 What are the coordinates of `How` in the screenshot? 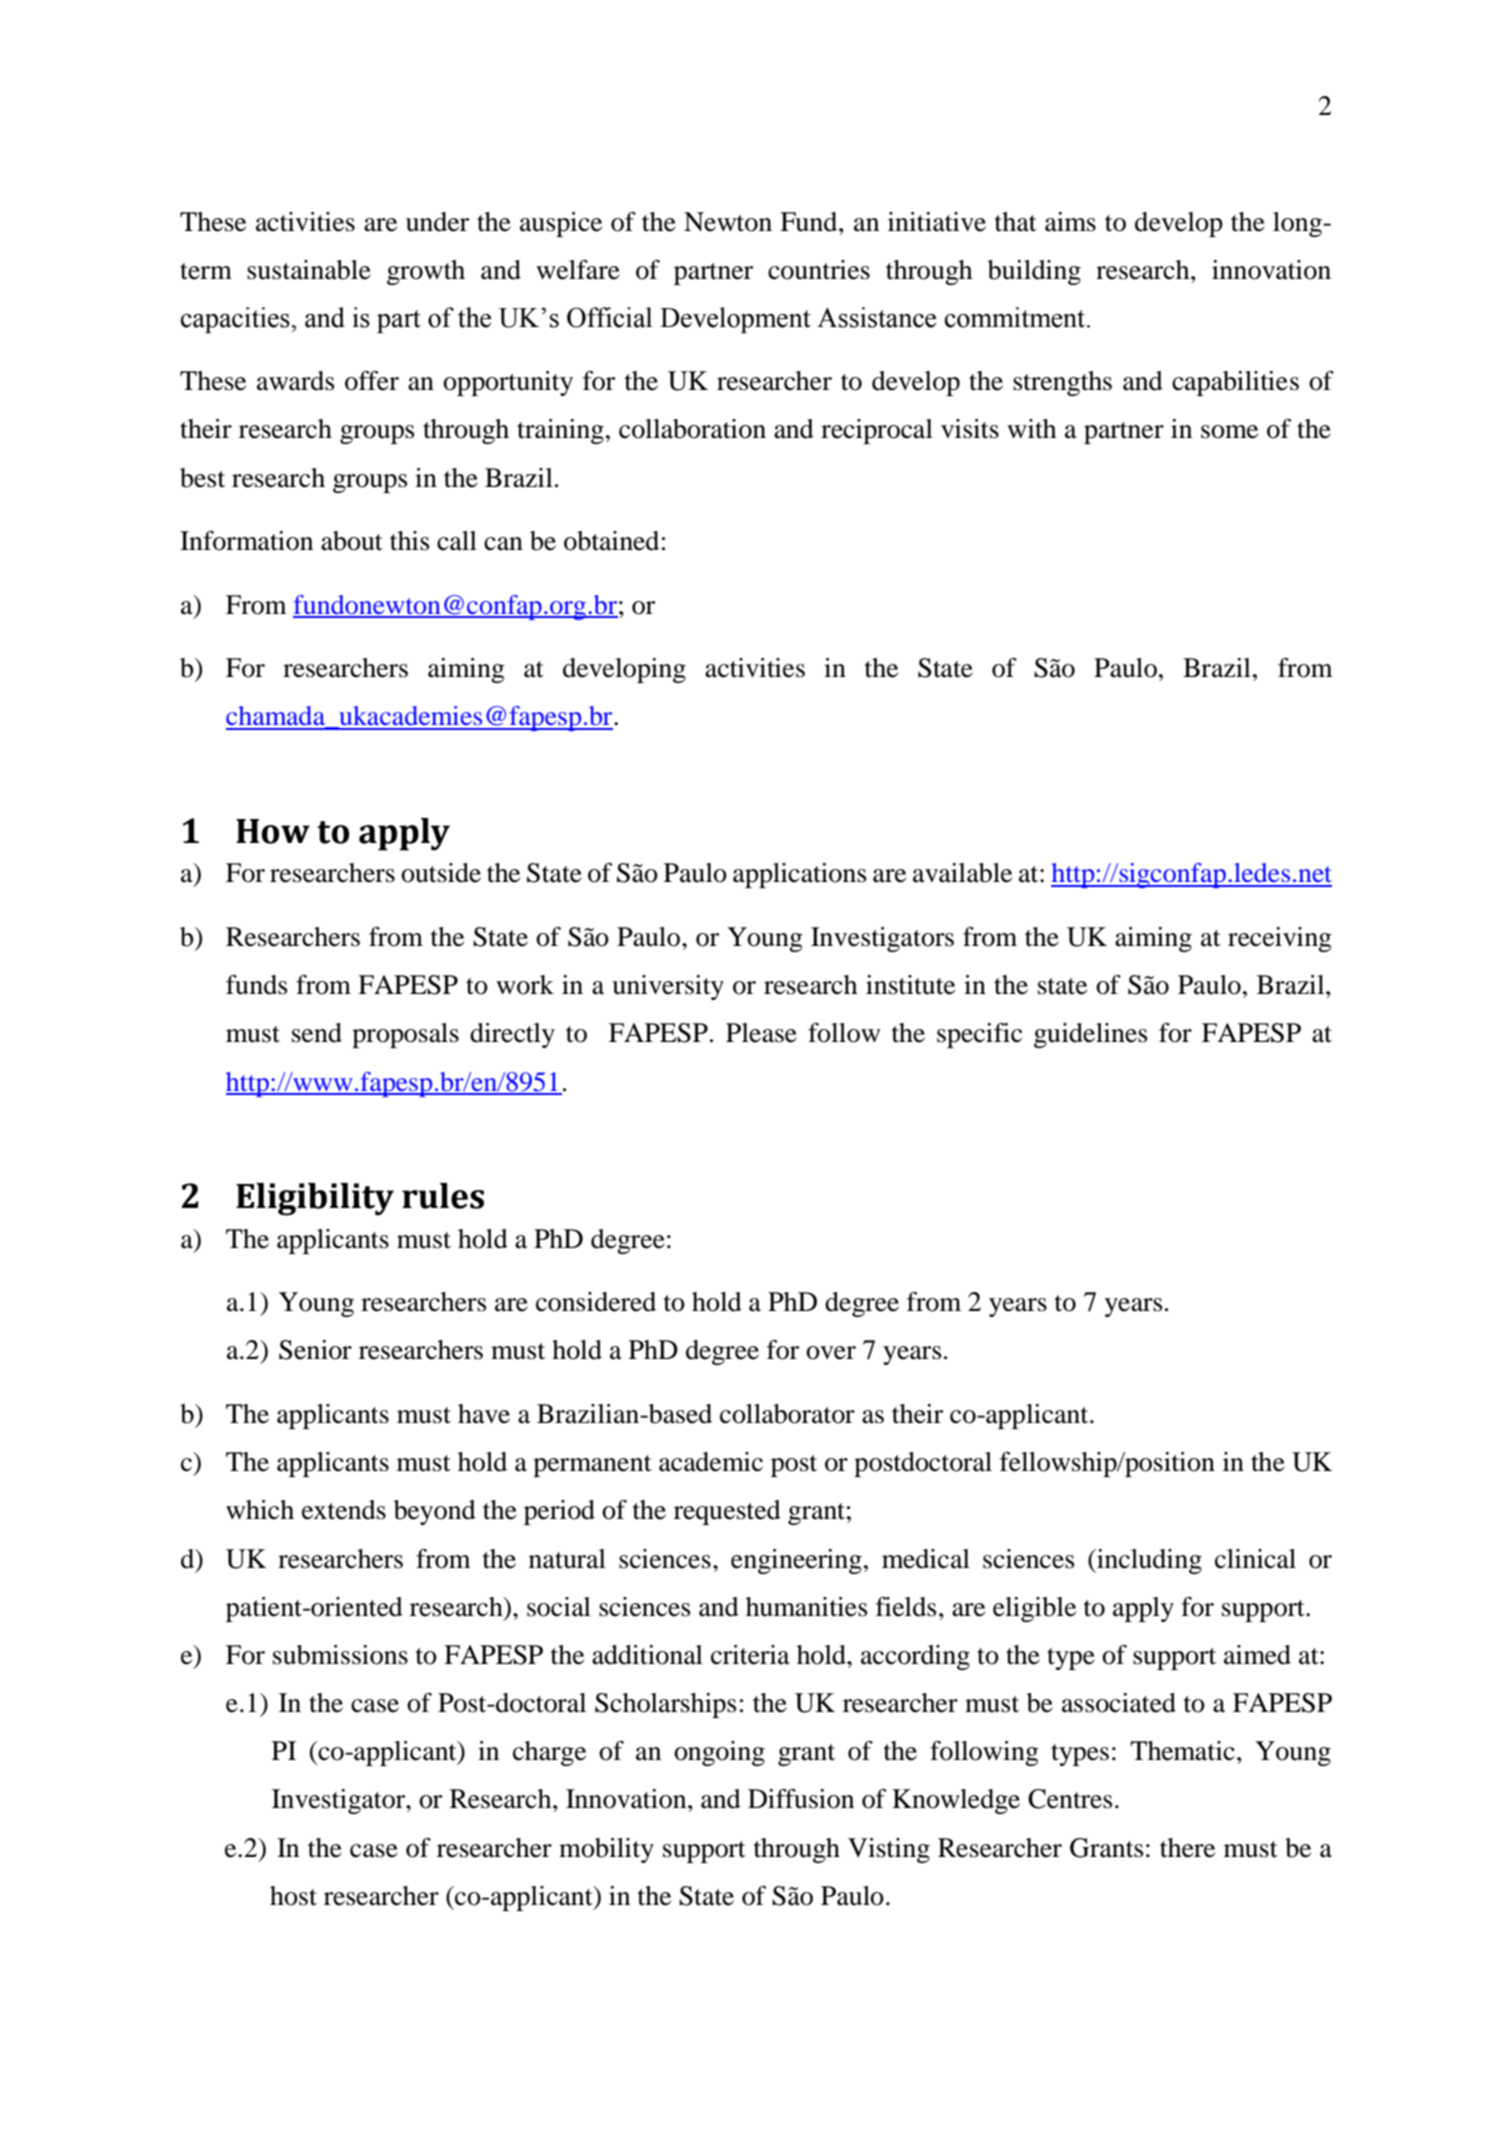 It's located at (273, 831).
